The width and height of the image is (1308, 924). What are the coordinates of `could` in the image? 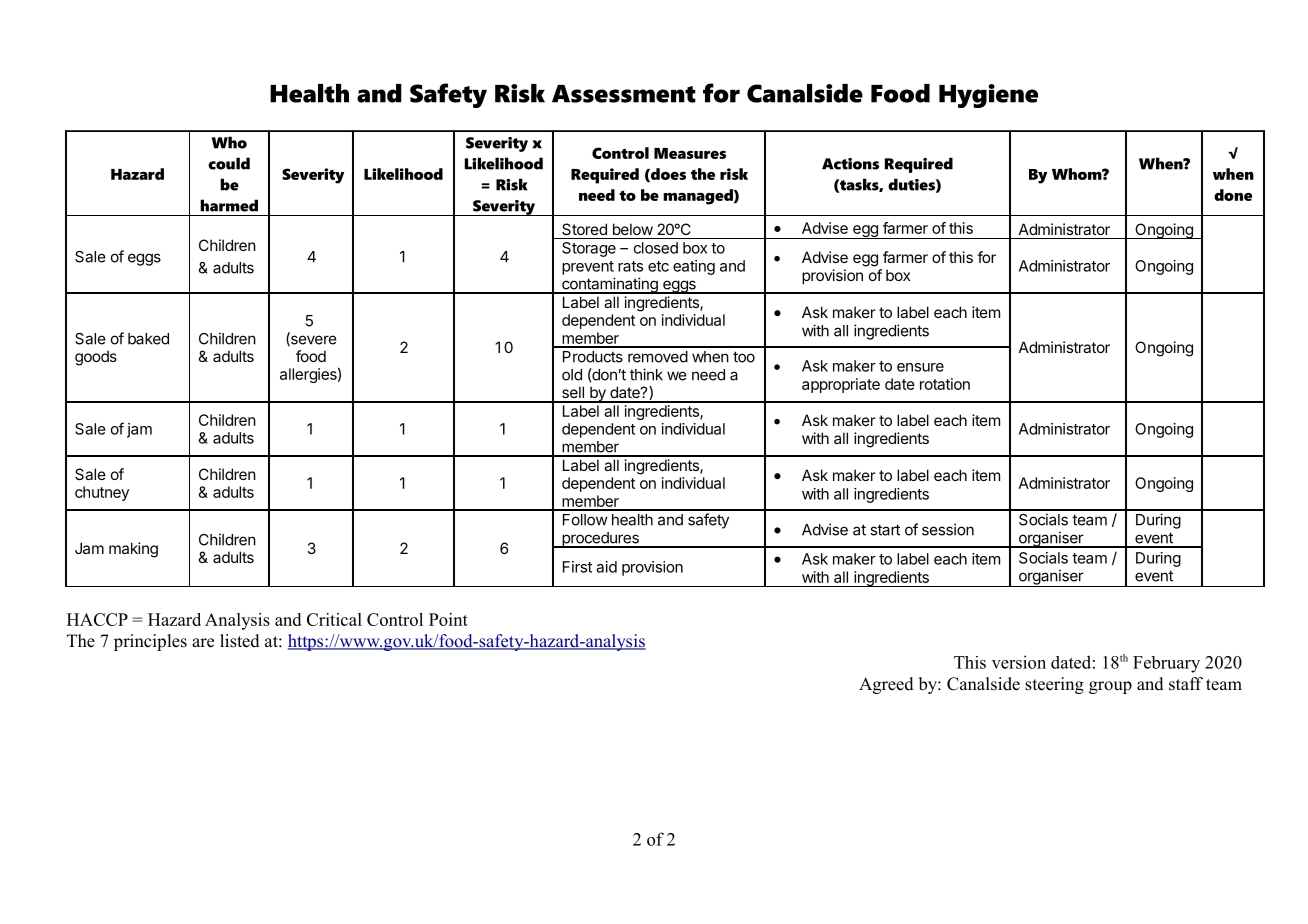 It's located at (229, 163).
